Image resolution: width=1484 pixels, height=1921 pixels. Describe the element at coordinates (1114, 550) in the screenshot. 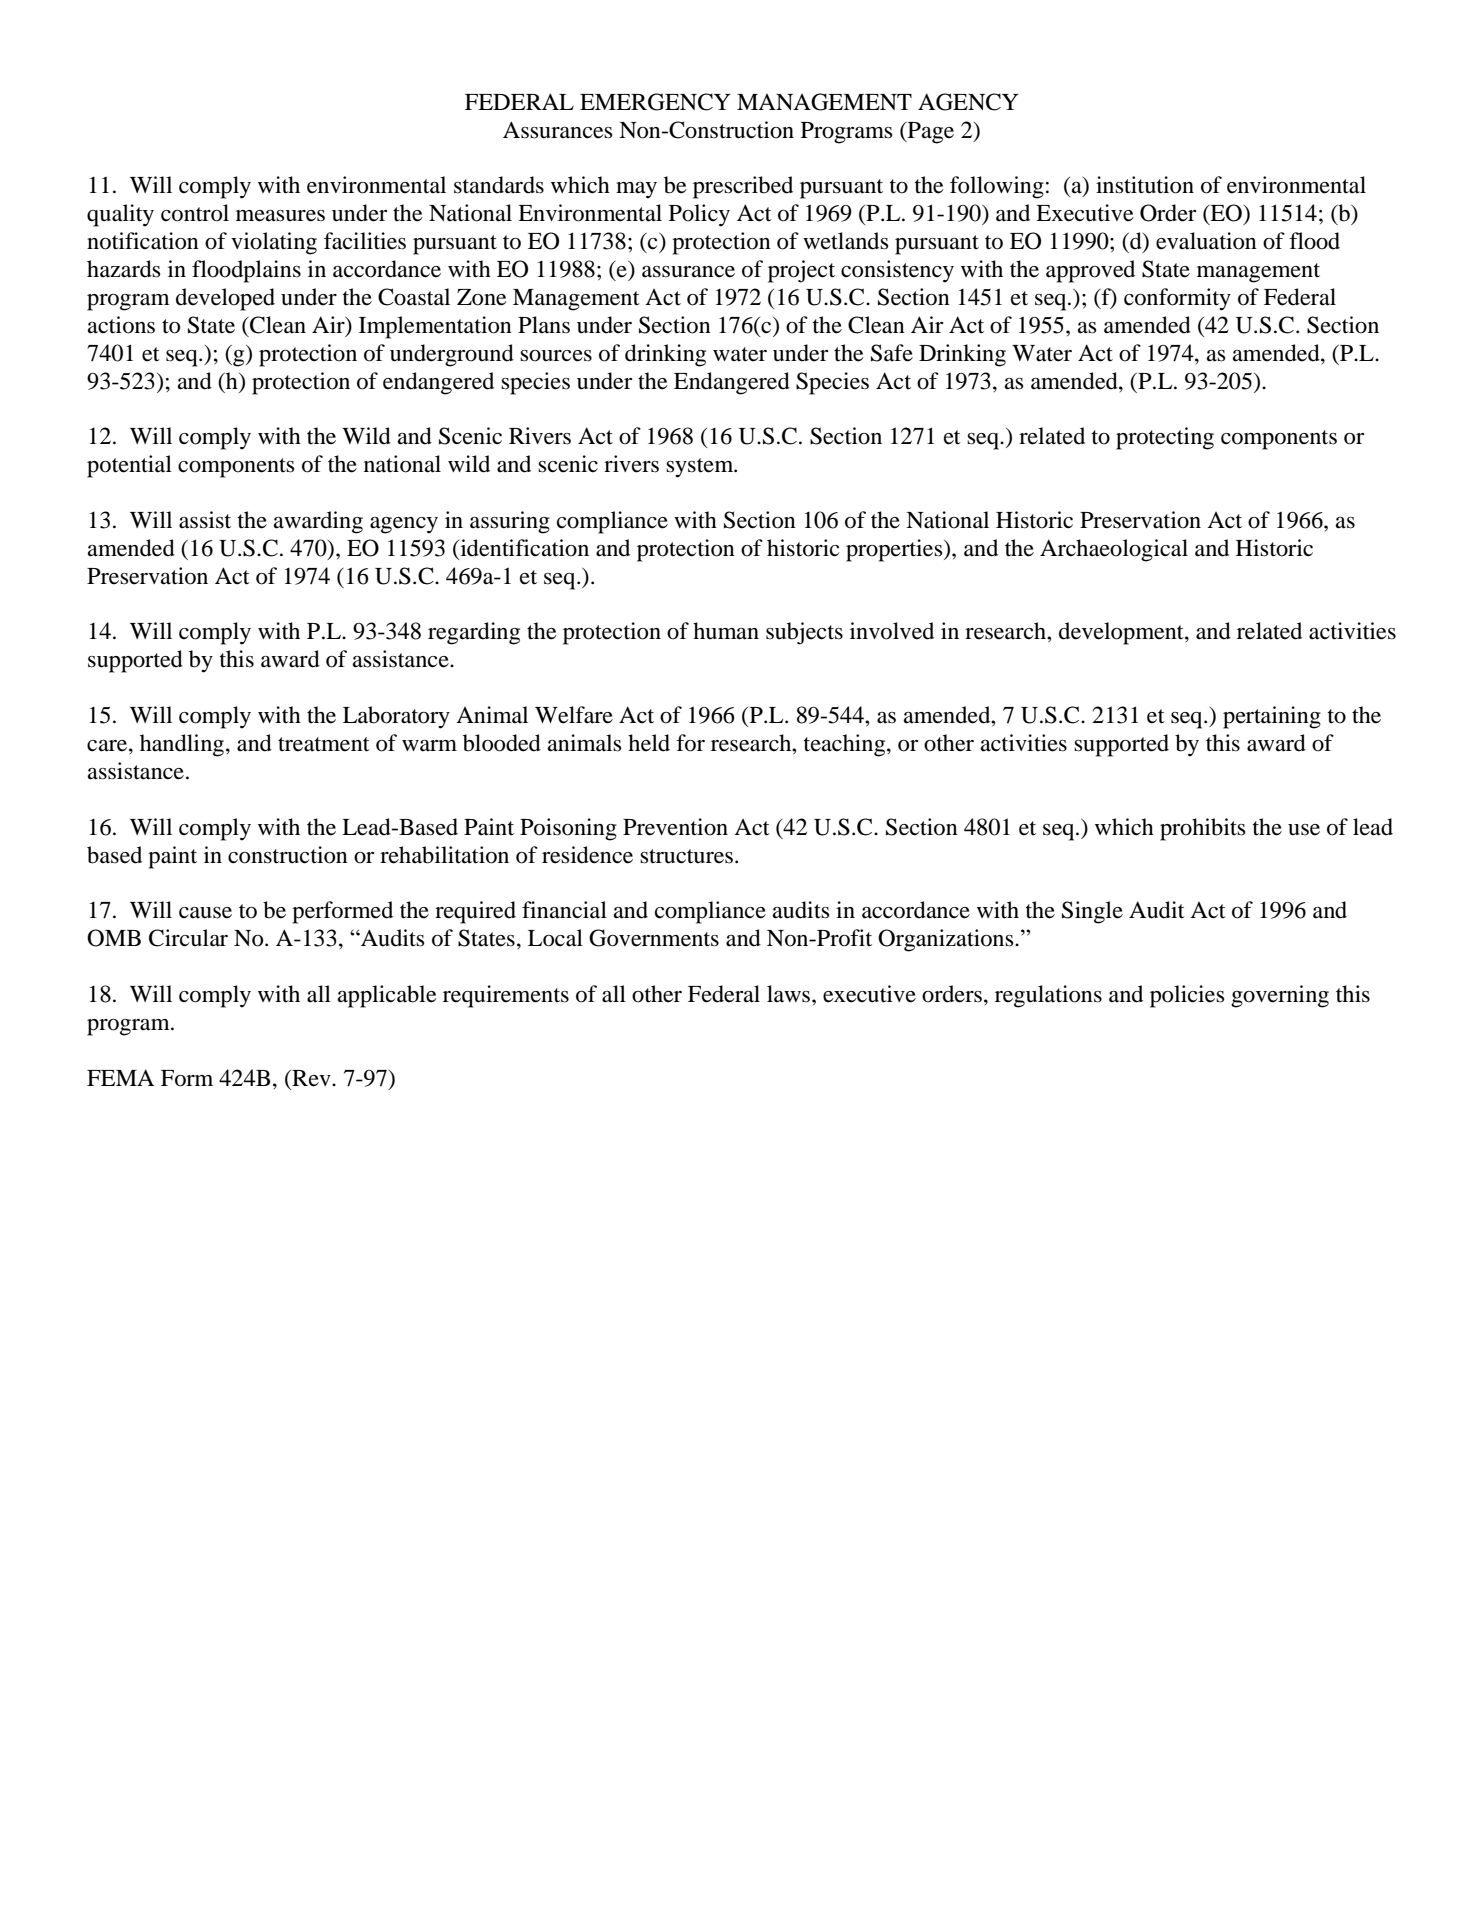

I see `Archaeological` at that location.
